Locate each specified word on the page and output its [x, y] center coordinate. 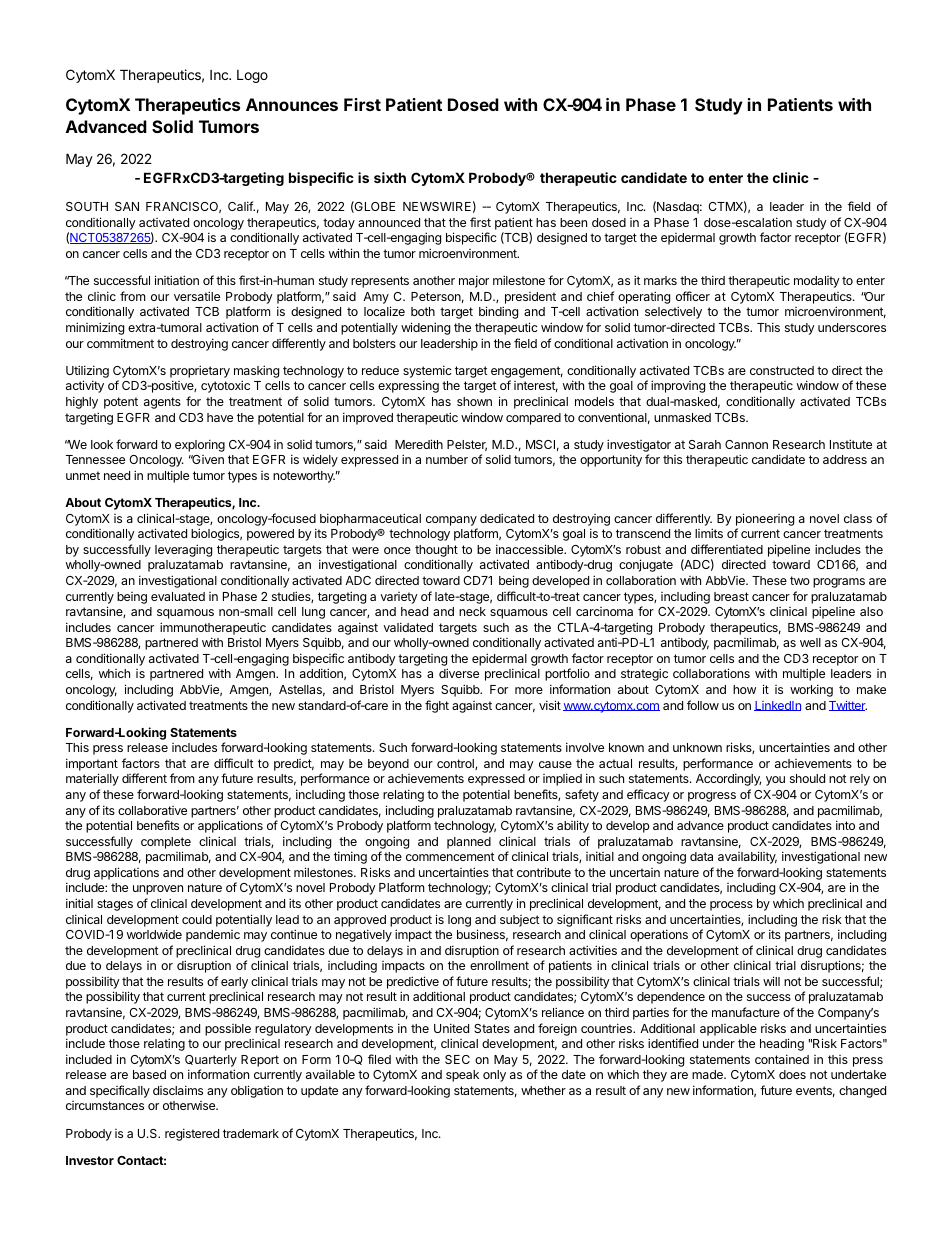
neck [472, 611]
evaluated [178, 596]
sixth [390, 177]
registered [192, 1134]
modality [817, 282]
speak [462, 1076]
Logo [252, 76]
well [810, 642]
